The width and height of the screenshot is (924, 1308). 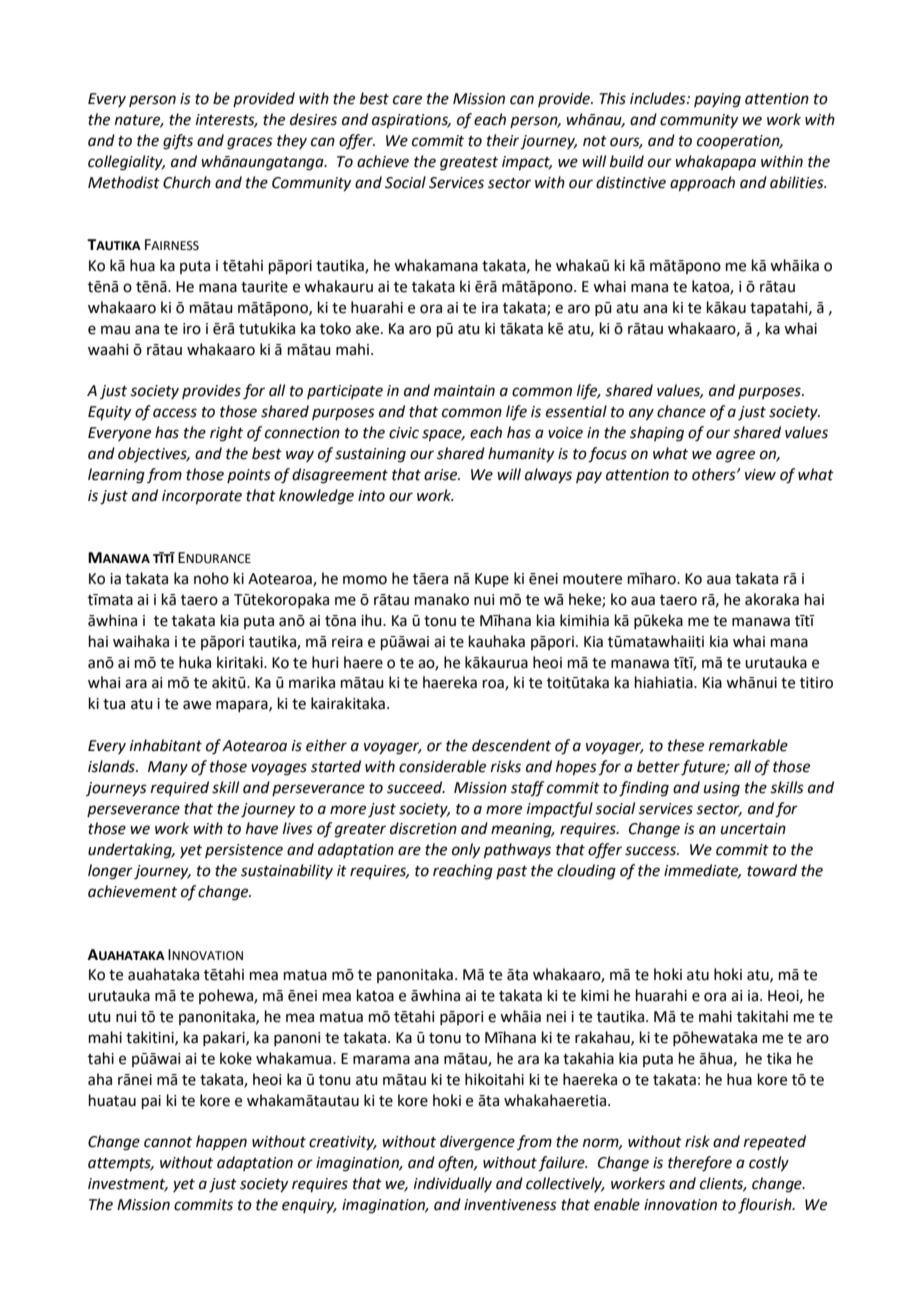 What do you see at coordinates (110, 872) in the screenshot?
I see `longer` at bounding box center [110, 872].
